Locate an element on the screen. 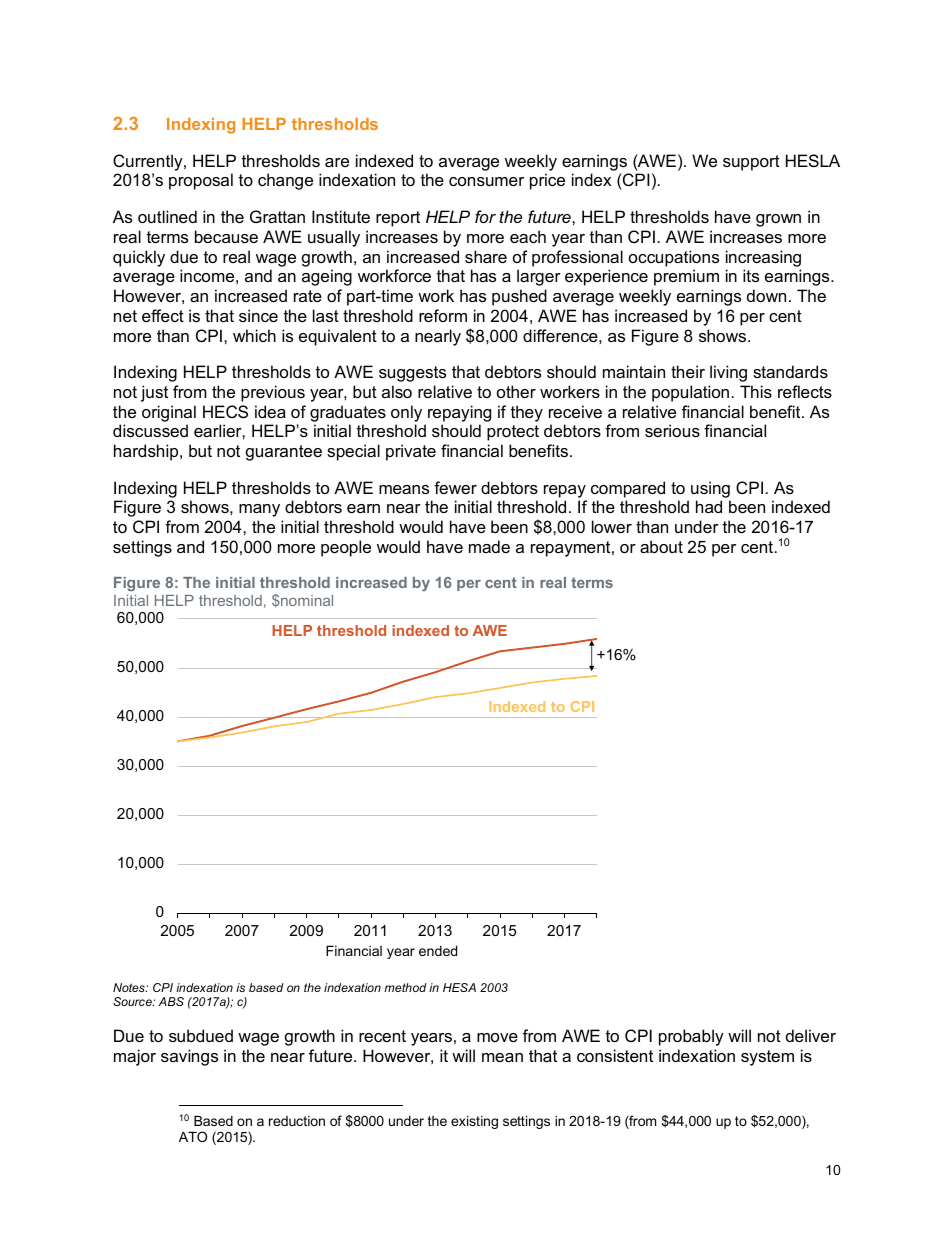  ended is located at coordinates (438, 950).
